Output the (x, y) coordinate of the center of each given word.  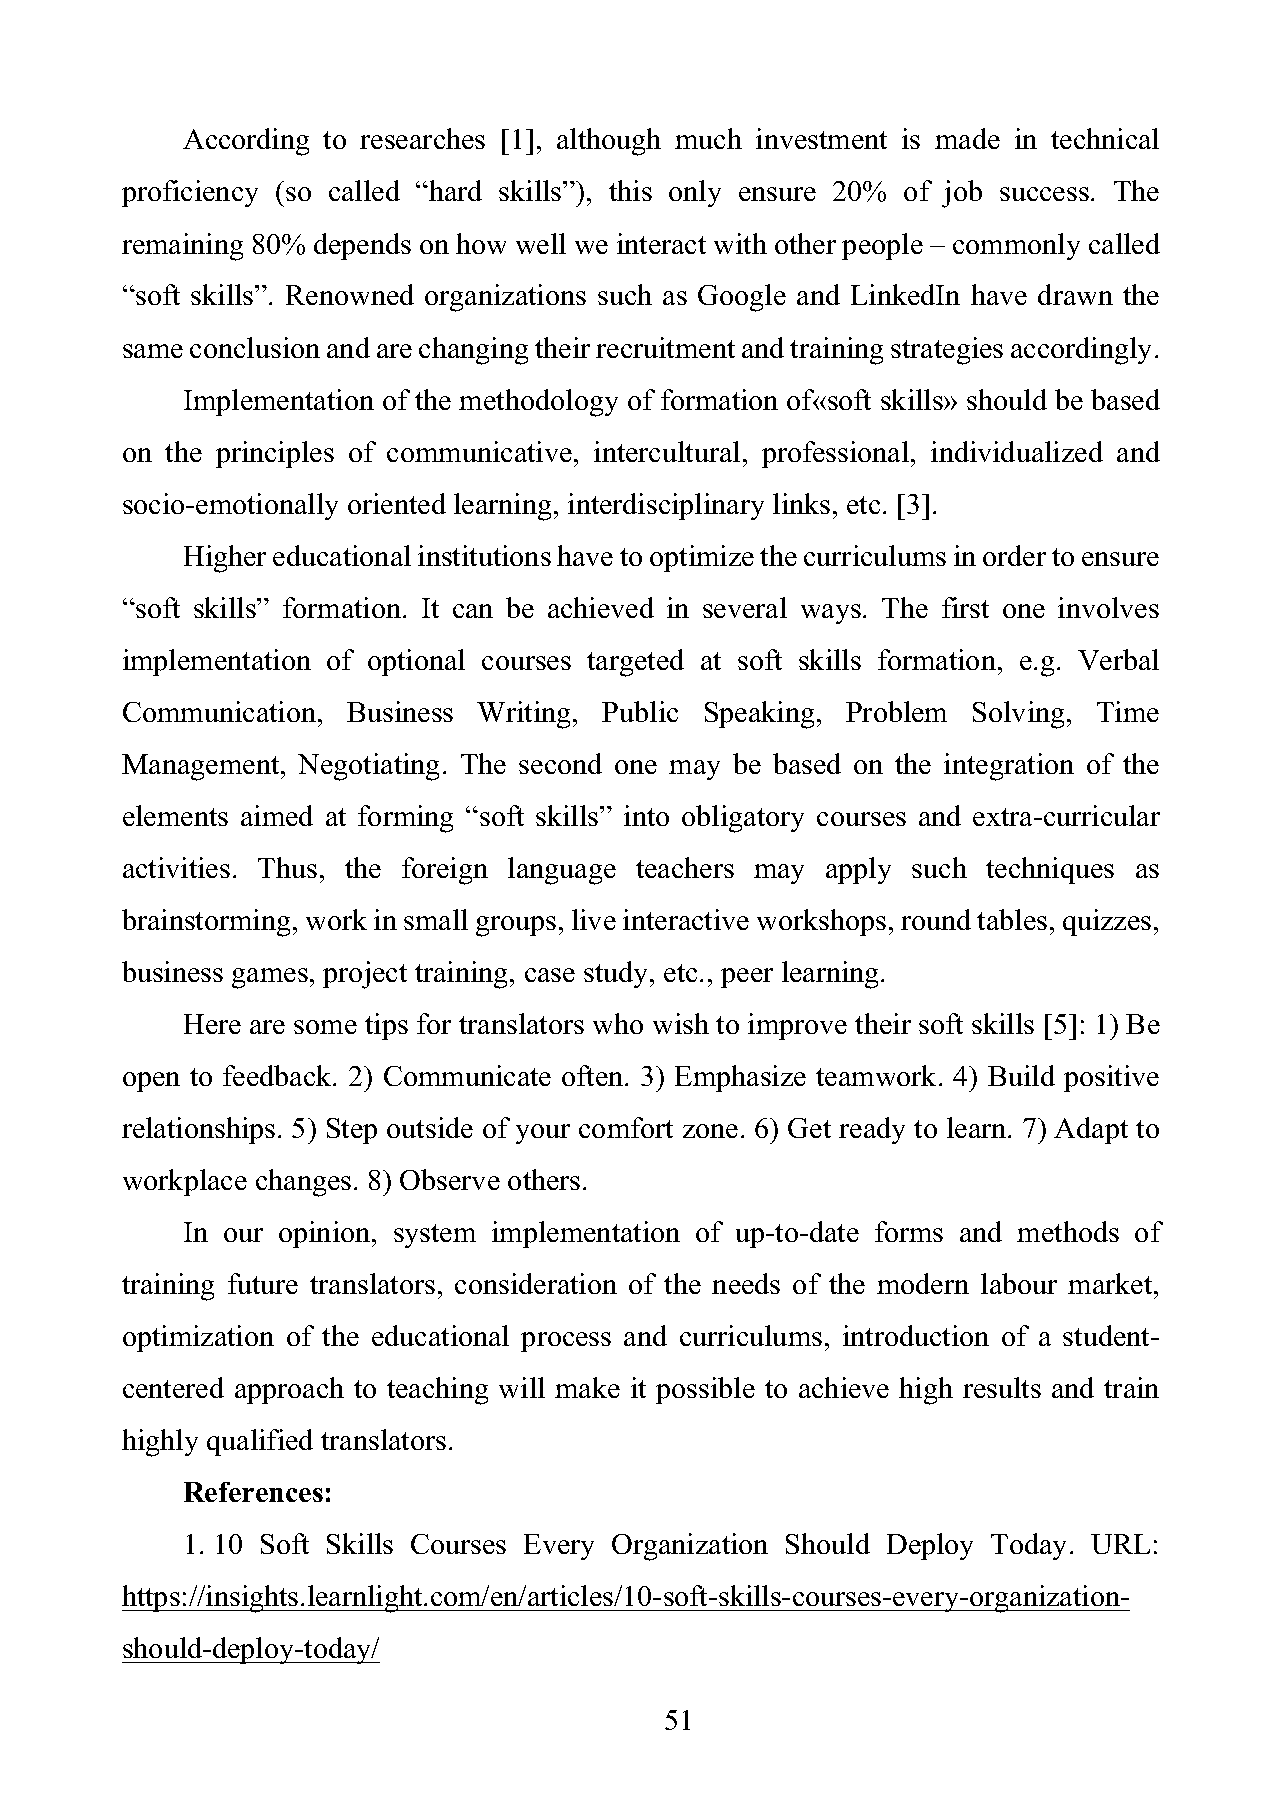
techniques (1050, 870)
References (253, 1492)
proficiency (190, 193)
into (646, 815)
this (630, 190)
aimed (277, 815)
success (1044, 194)
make (587, 1387)
